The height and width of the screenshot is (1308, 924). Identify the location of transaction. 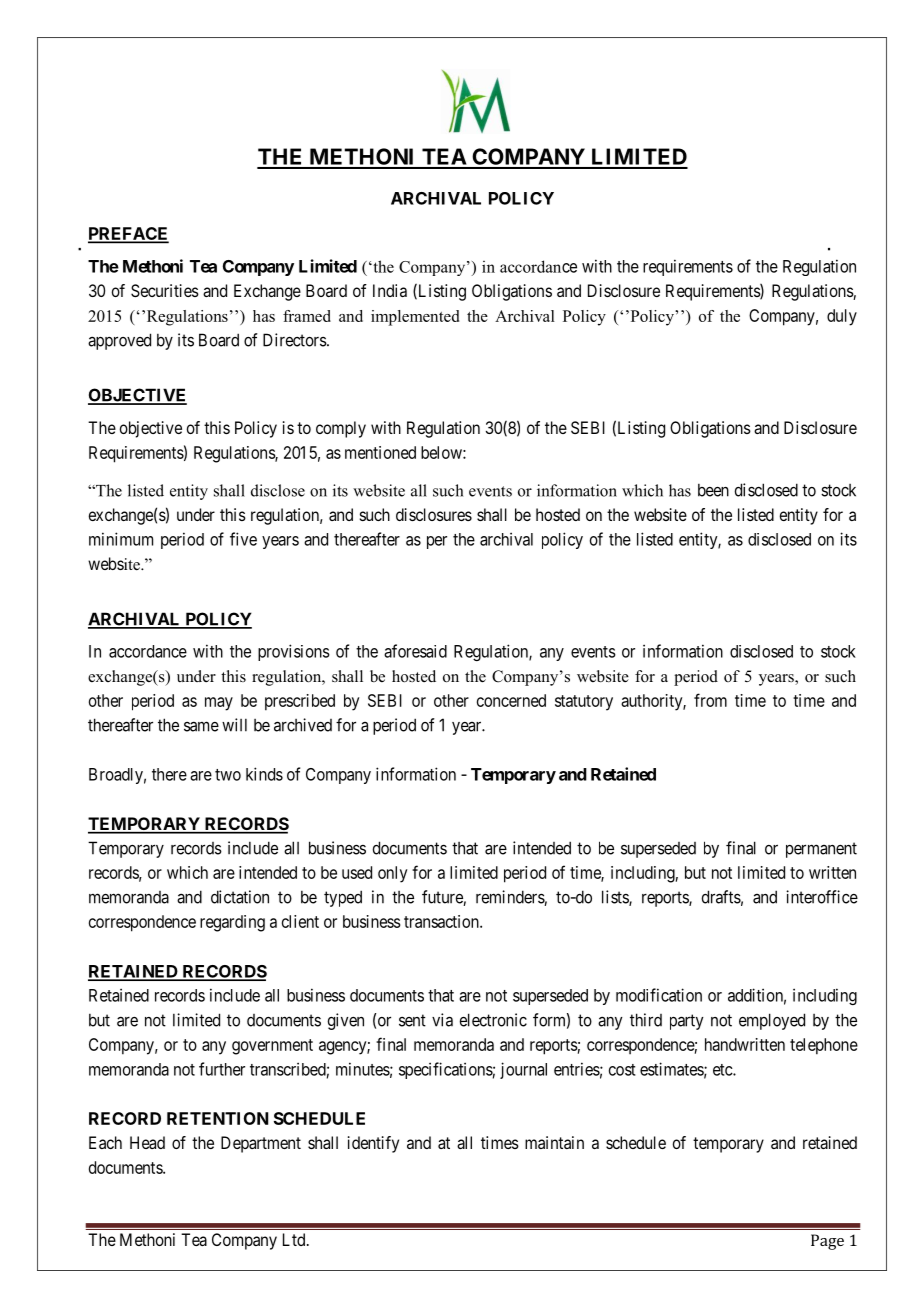
(442, 921).
